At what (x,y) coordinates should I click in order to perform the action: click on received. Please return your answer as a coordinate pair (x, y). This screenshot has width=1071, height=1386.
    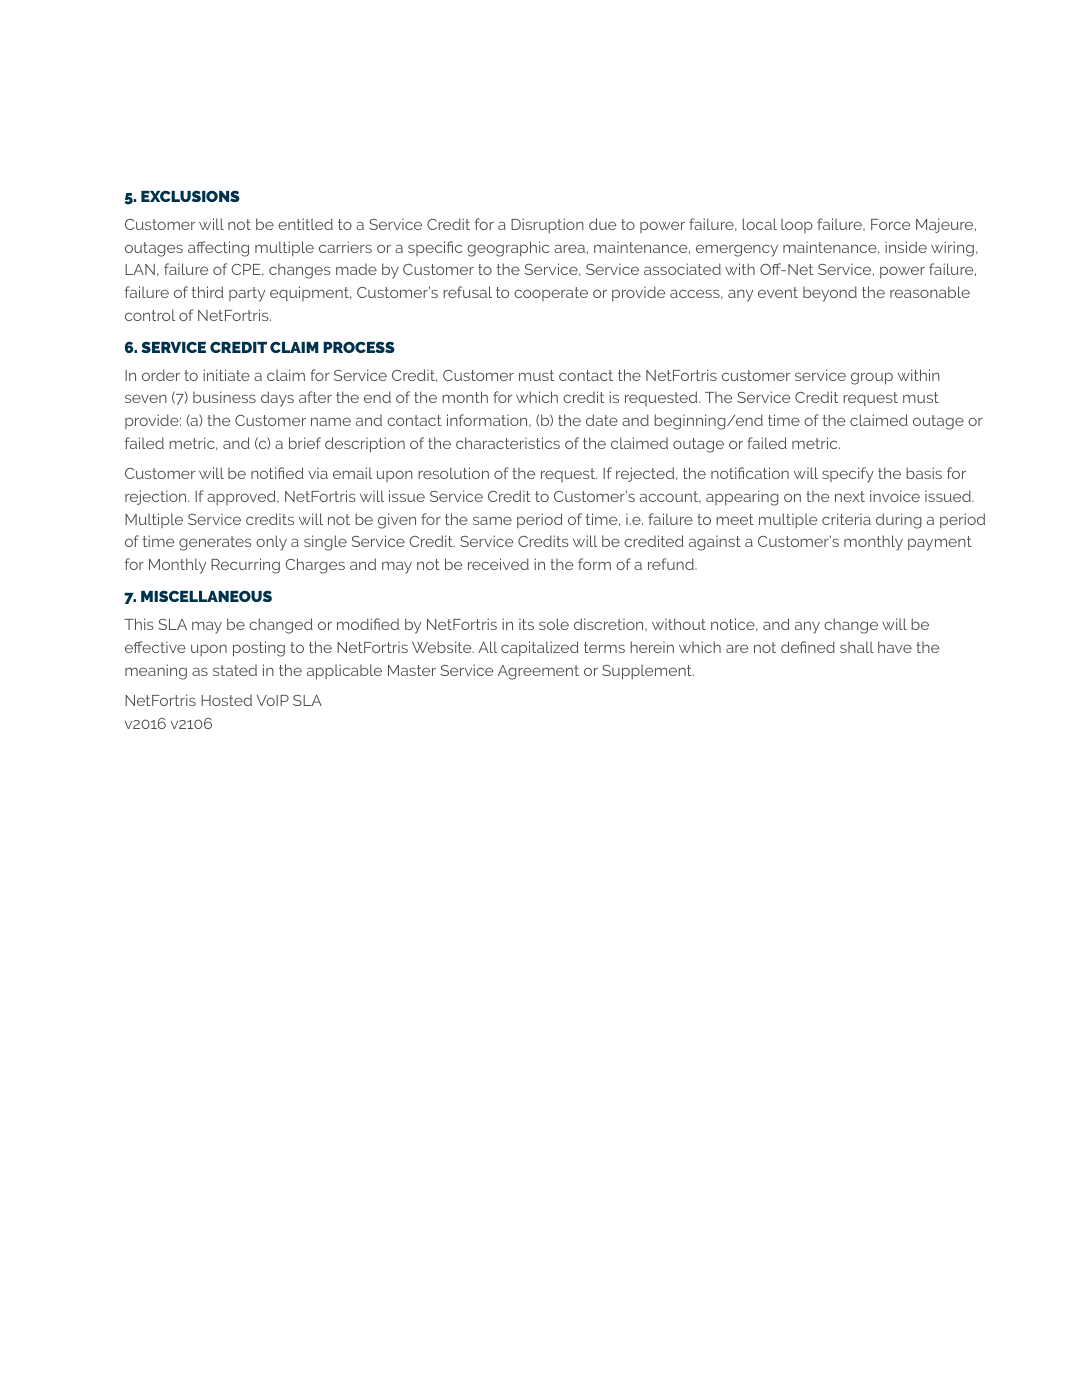
    Looking at the image, I should click on (498, 564).
